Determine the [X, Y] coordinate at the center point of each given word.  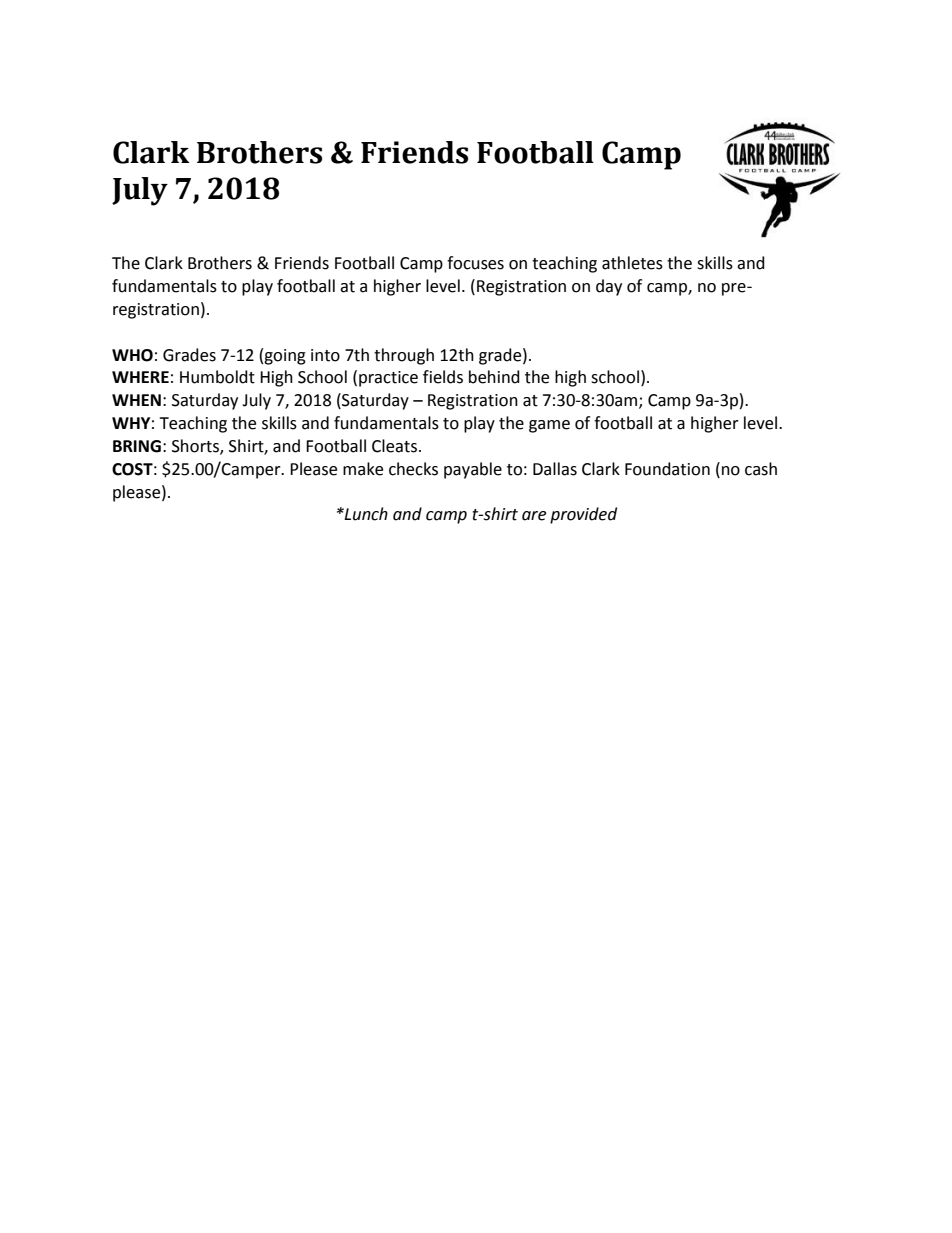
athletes [632, 263]
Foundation [667, 469]
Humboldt [217, 377]
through [404, 356]
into [325, 355]
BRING [137, 446]
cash [761, 469]
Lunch [365, 514]
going [285, 357]
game [549, 426]
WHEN [136, 400]
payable [473, 470]
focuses [475, 263]
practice [388, 379]
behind [494, 377]
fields [443, 377]
